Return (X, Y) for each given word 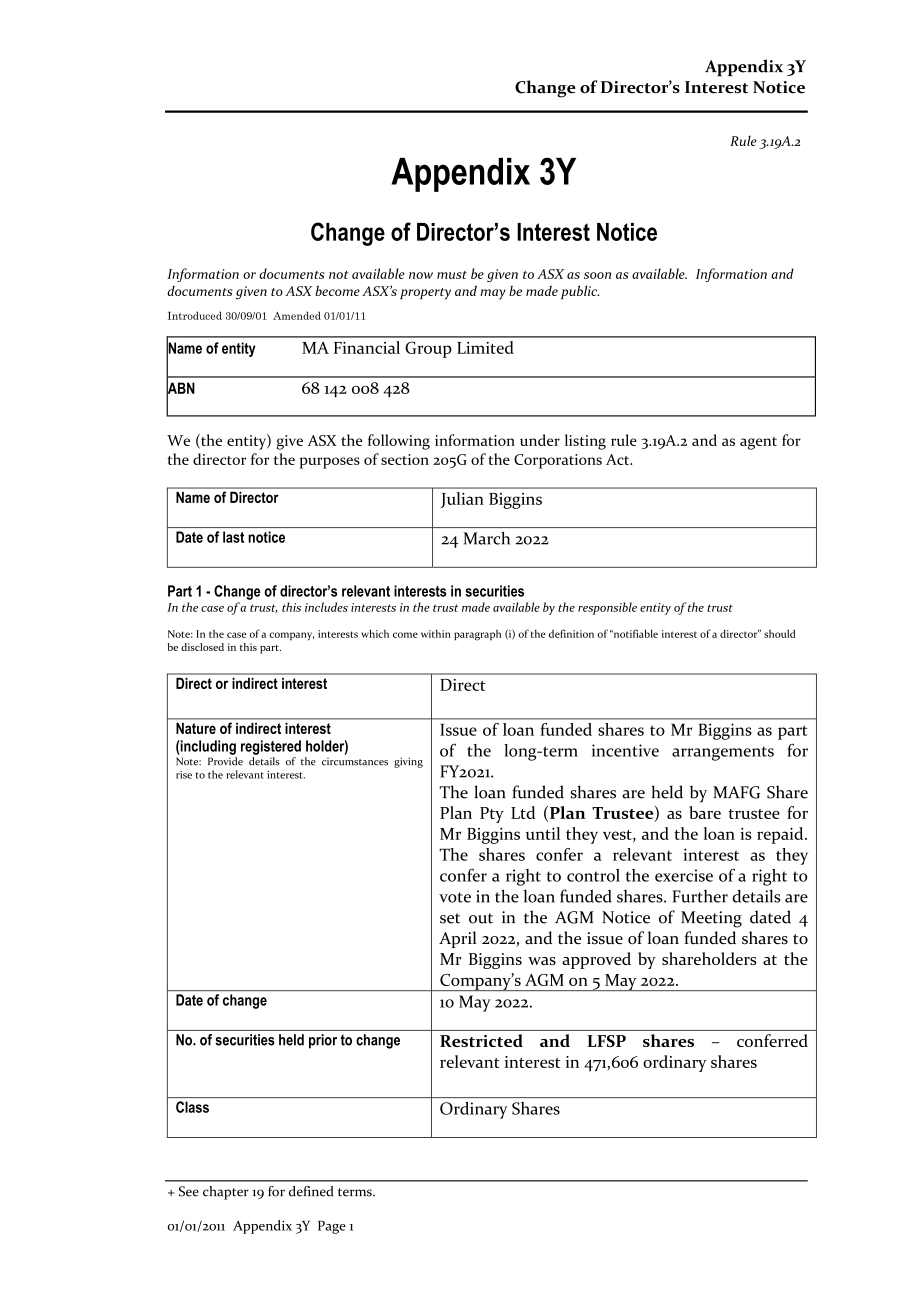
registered (271, 747)
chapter (226, 1193)
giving (408, 762)
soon (597, 275)
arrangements (723, 753)
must (452, 275)
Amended (297, 315)
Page (332, 1227)
